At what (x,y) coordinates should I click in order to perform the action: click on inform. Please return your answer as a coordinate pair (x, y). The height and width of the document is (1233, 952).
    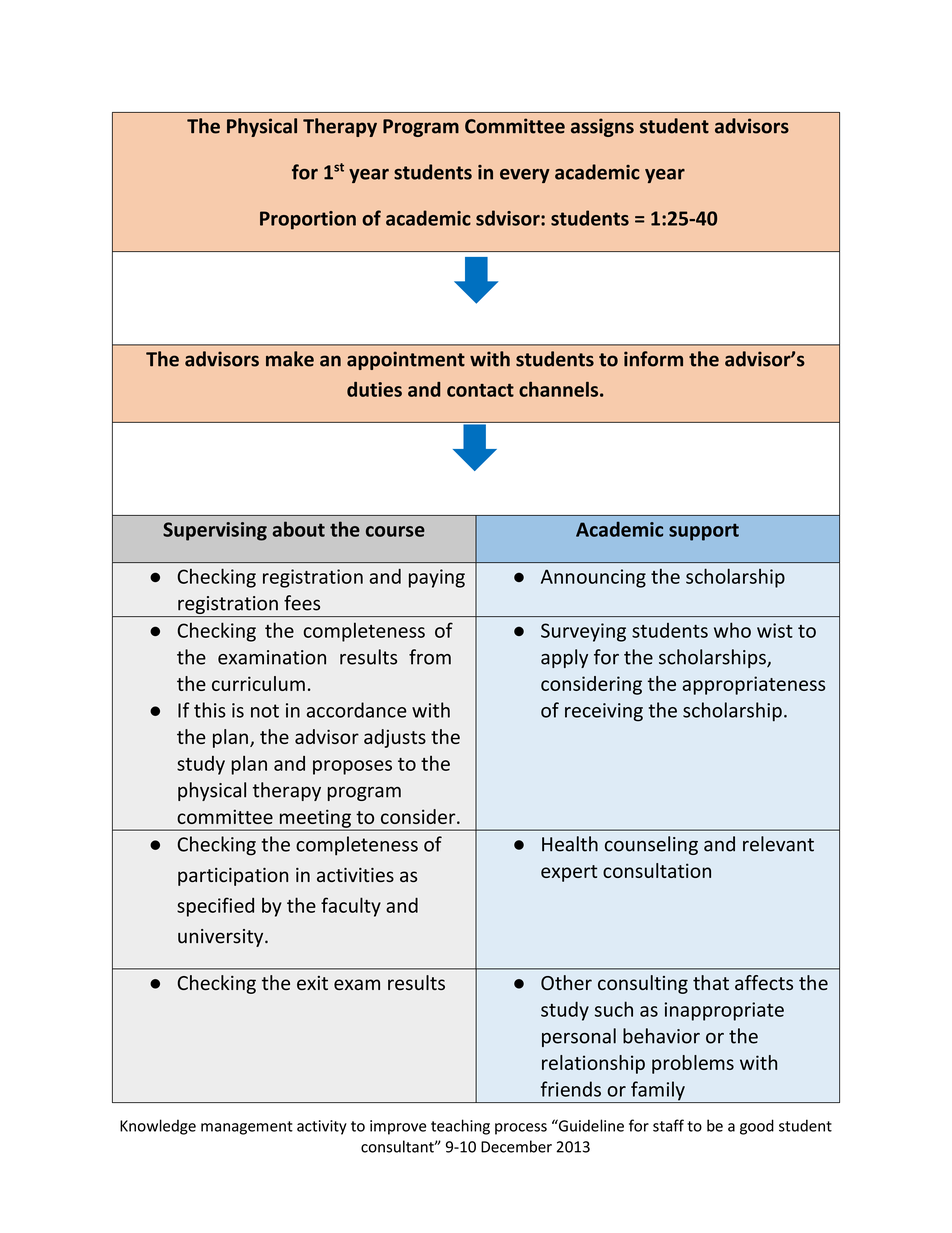
    Looking at the image, I should click on (653, 359).
